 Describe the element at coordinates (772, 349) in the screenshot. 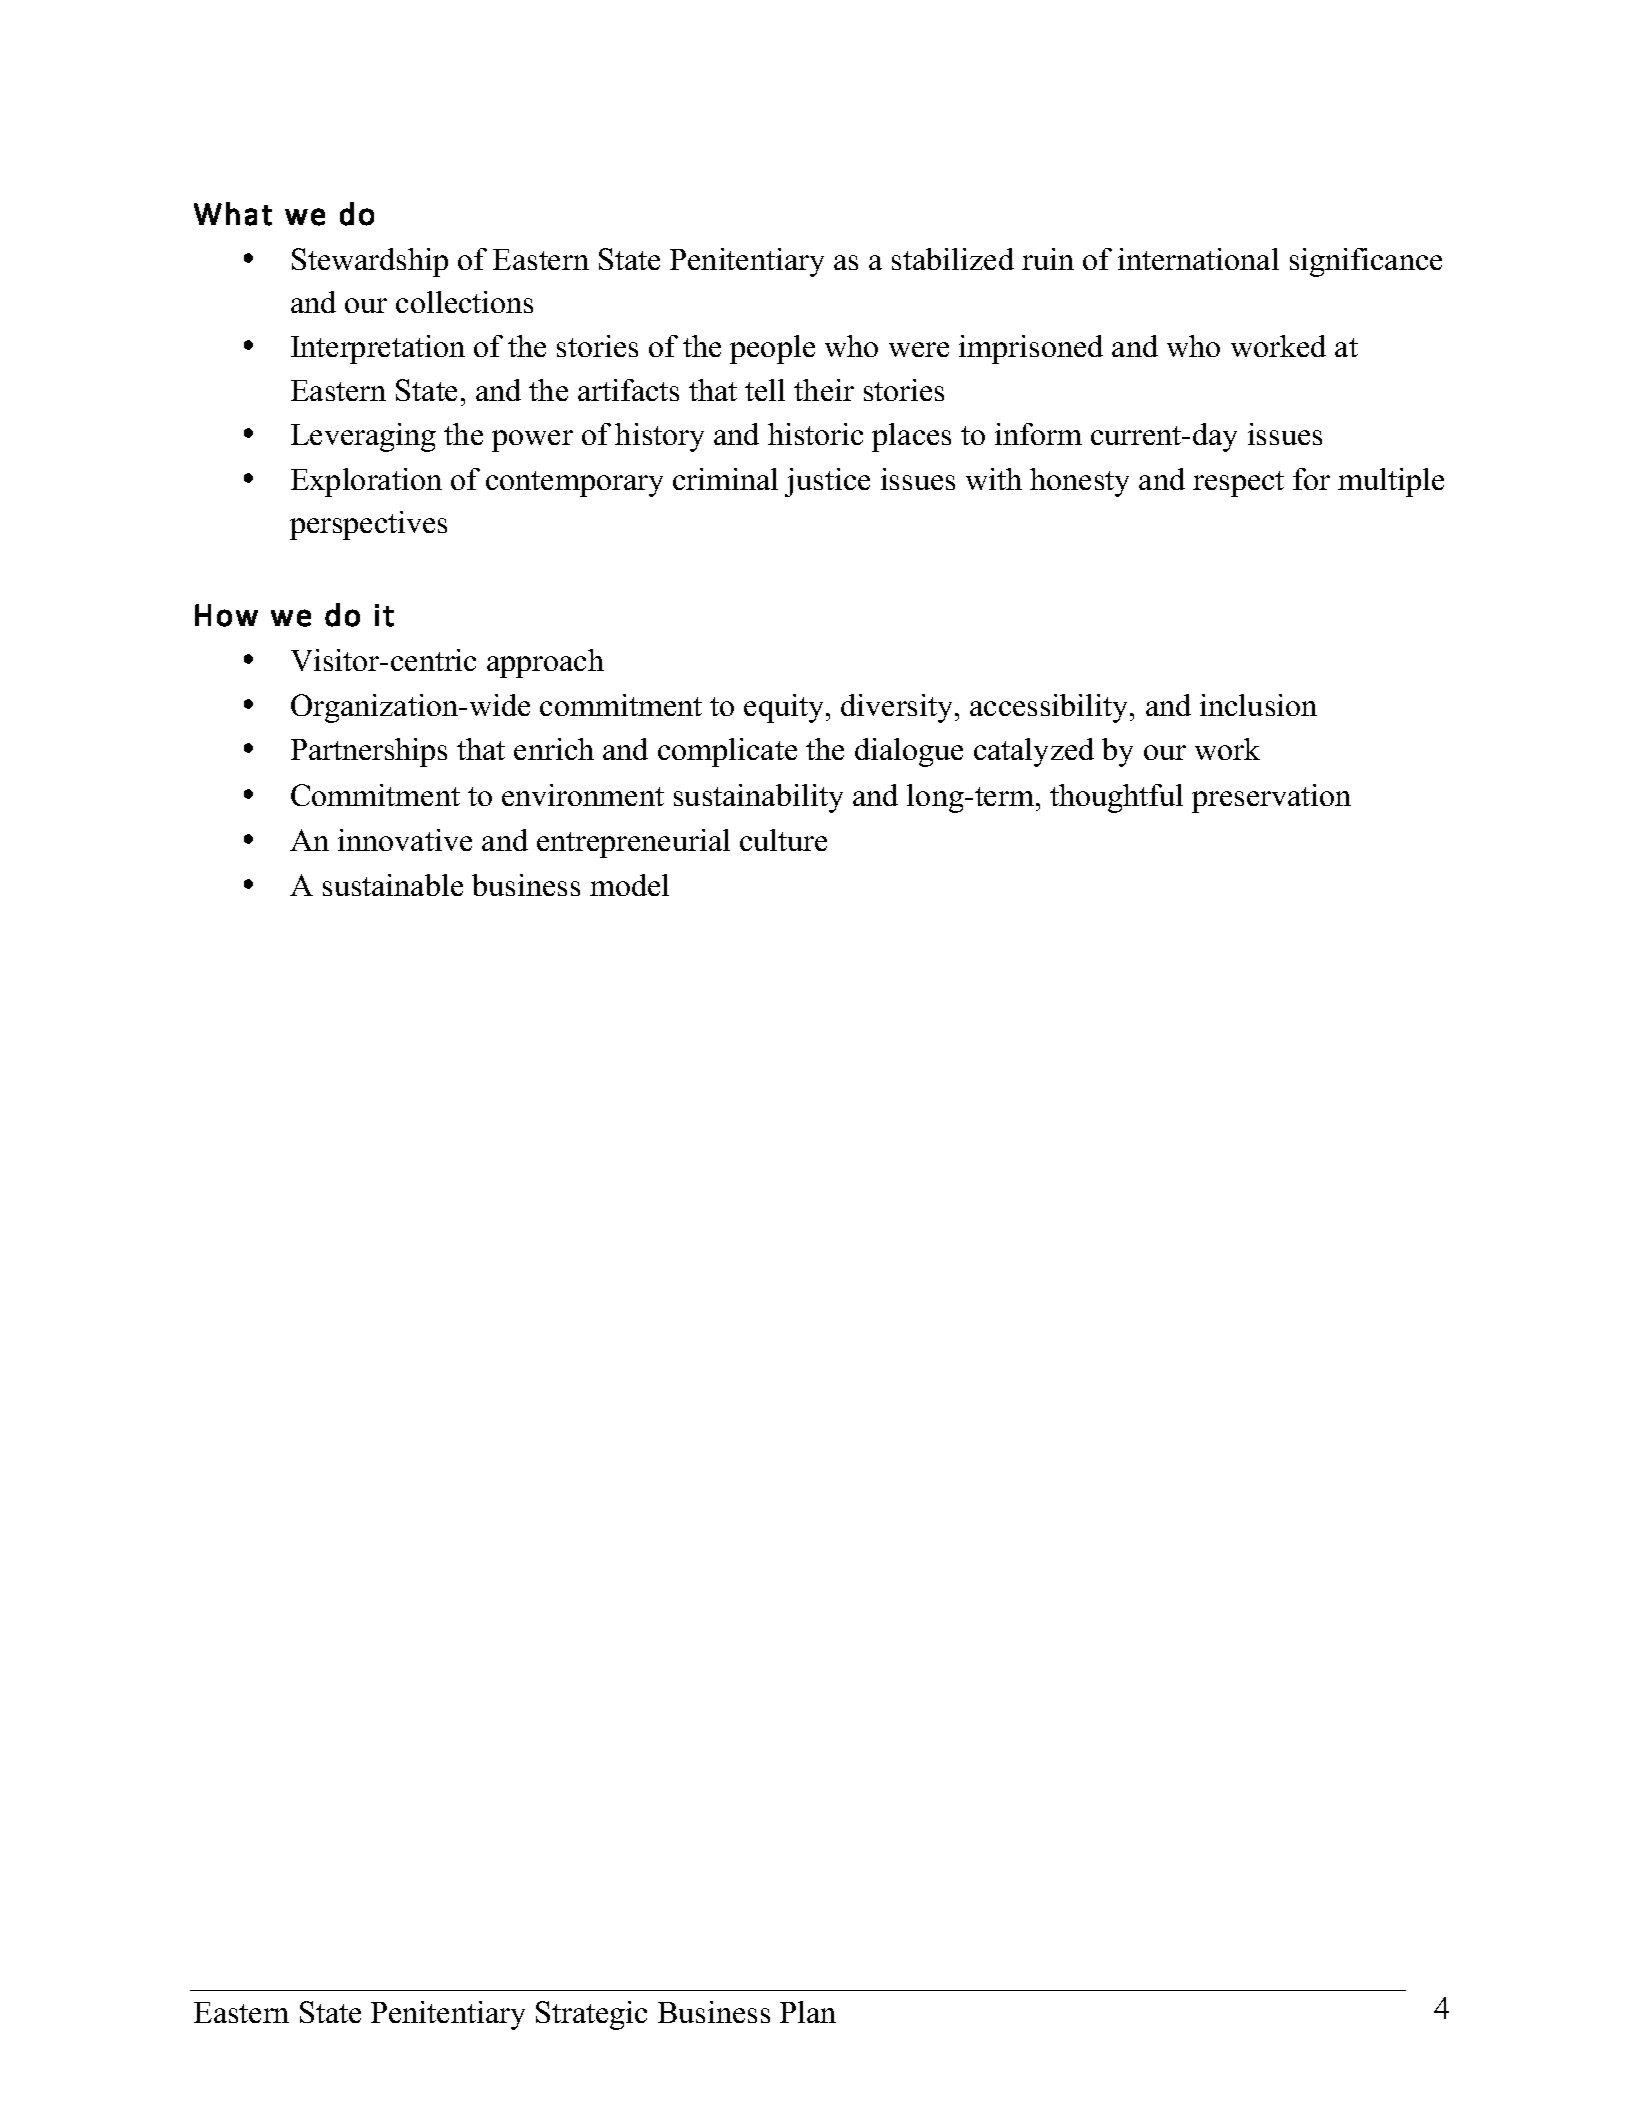

I see `people` at that location.
